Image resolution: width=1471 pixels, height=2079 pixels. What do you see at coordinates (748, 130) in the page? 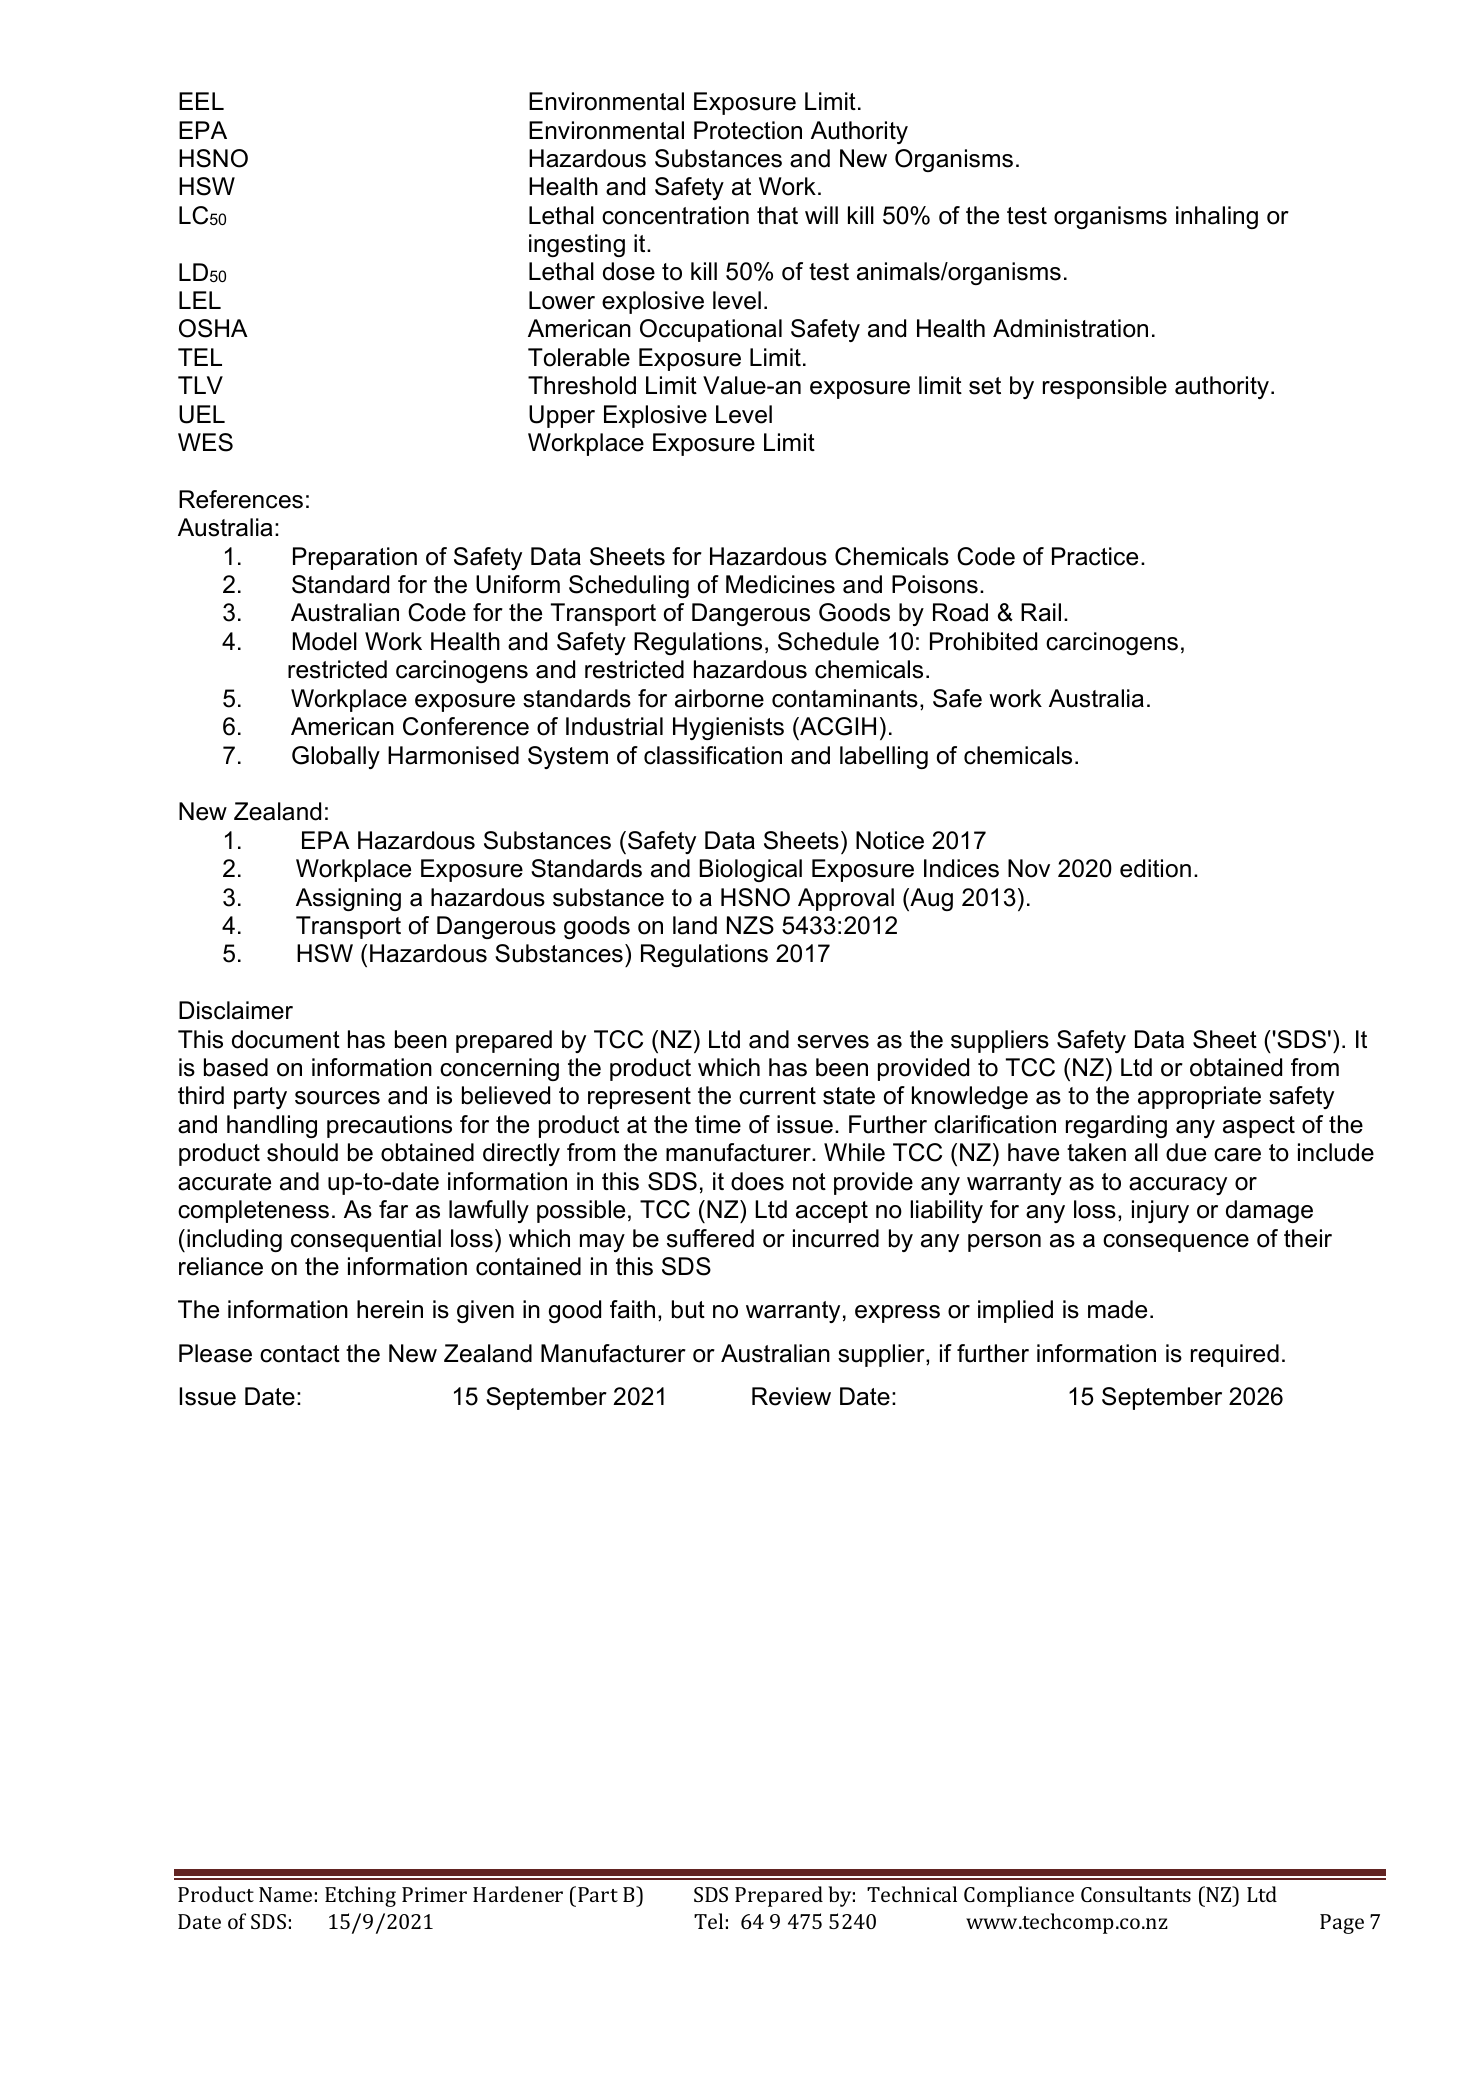
I see `Protection` at bounding box center [748, 130].
